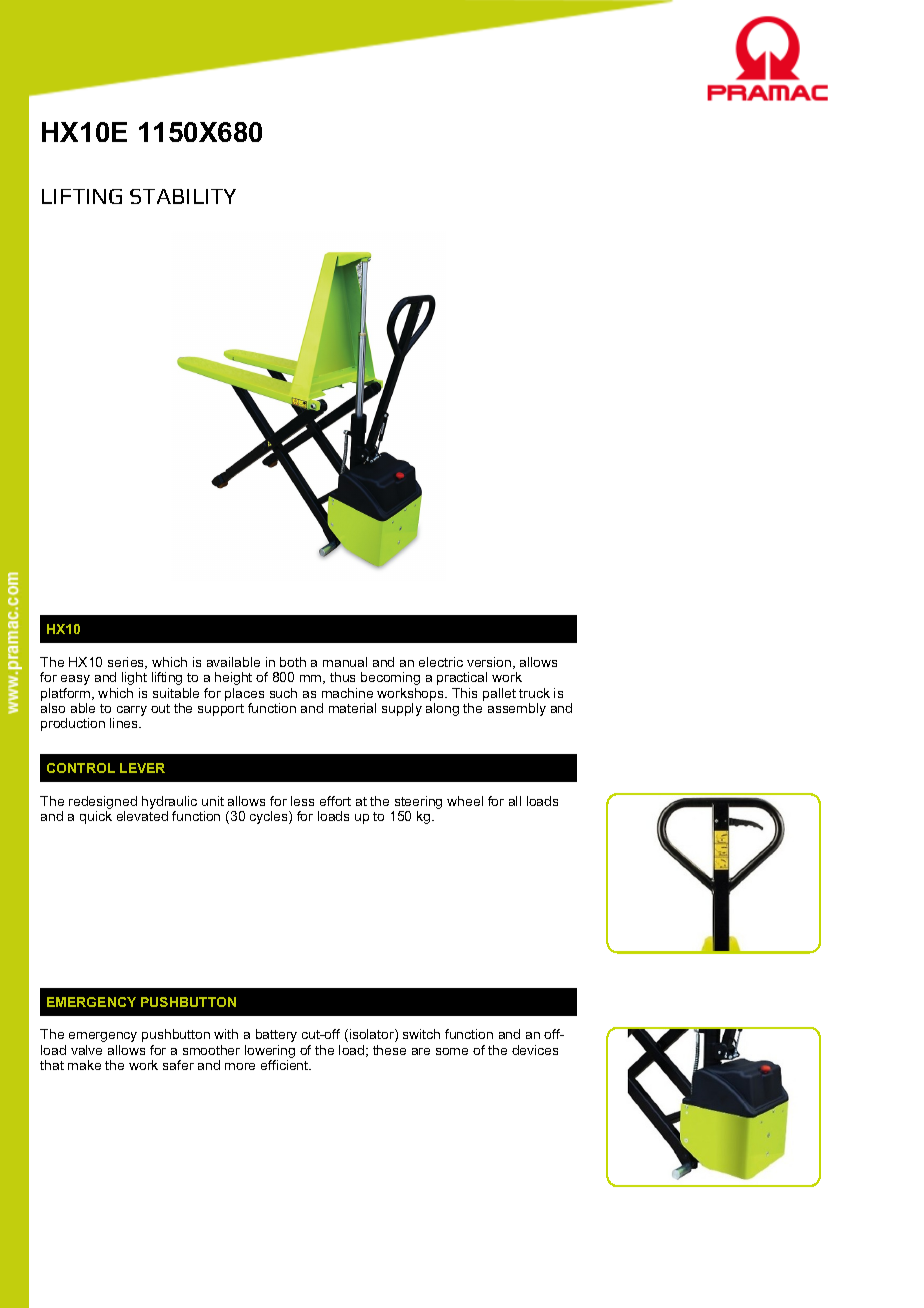 The image size is (924, 1308). I want to click on thus, so click(342, 677).
